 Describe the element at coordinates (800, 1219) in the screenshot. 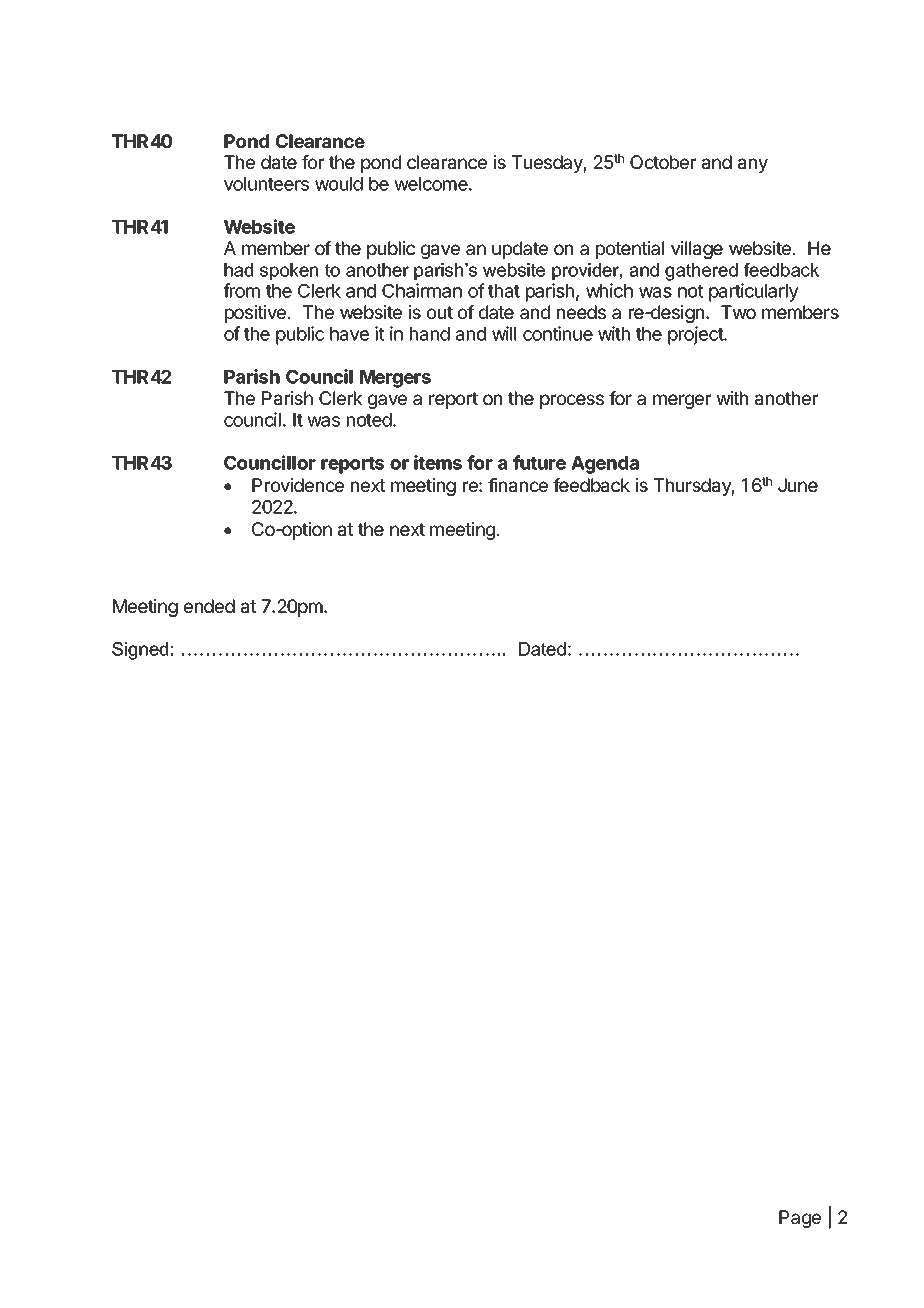

I see `Page` at that location.
